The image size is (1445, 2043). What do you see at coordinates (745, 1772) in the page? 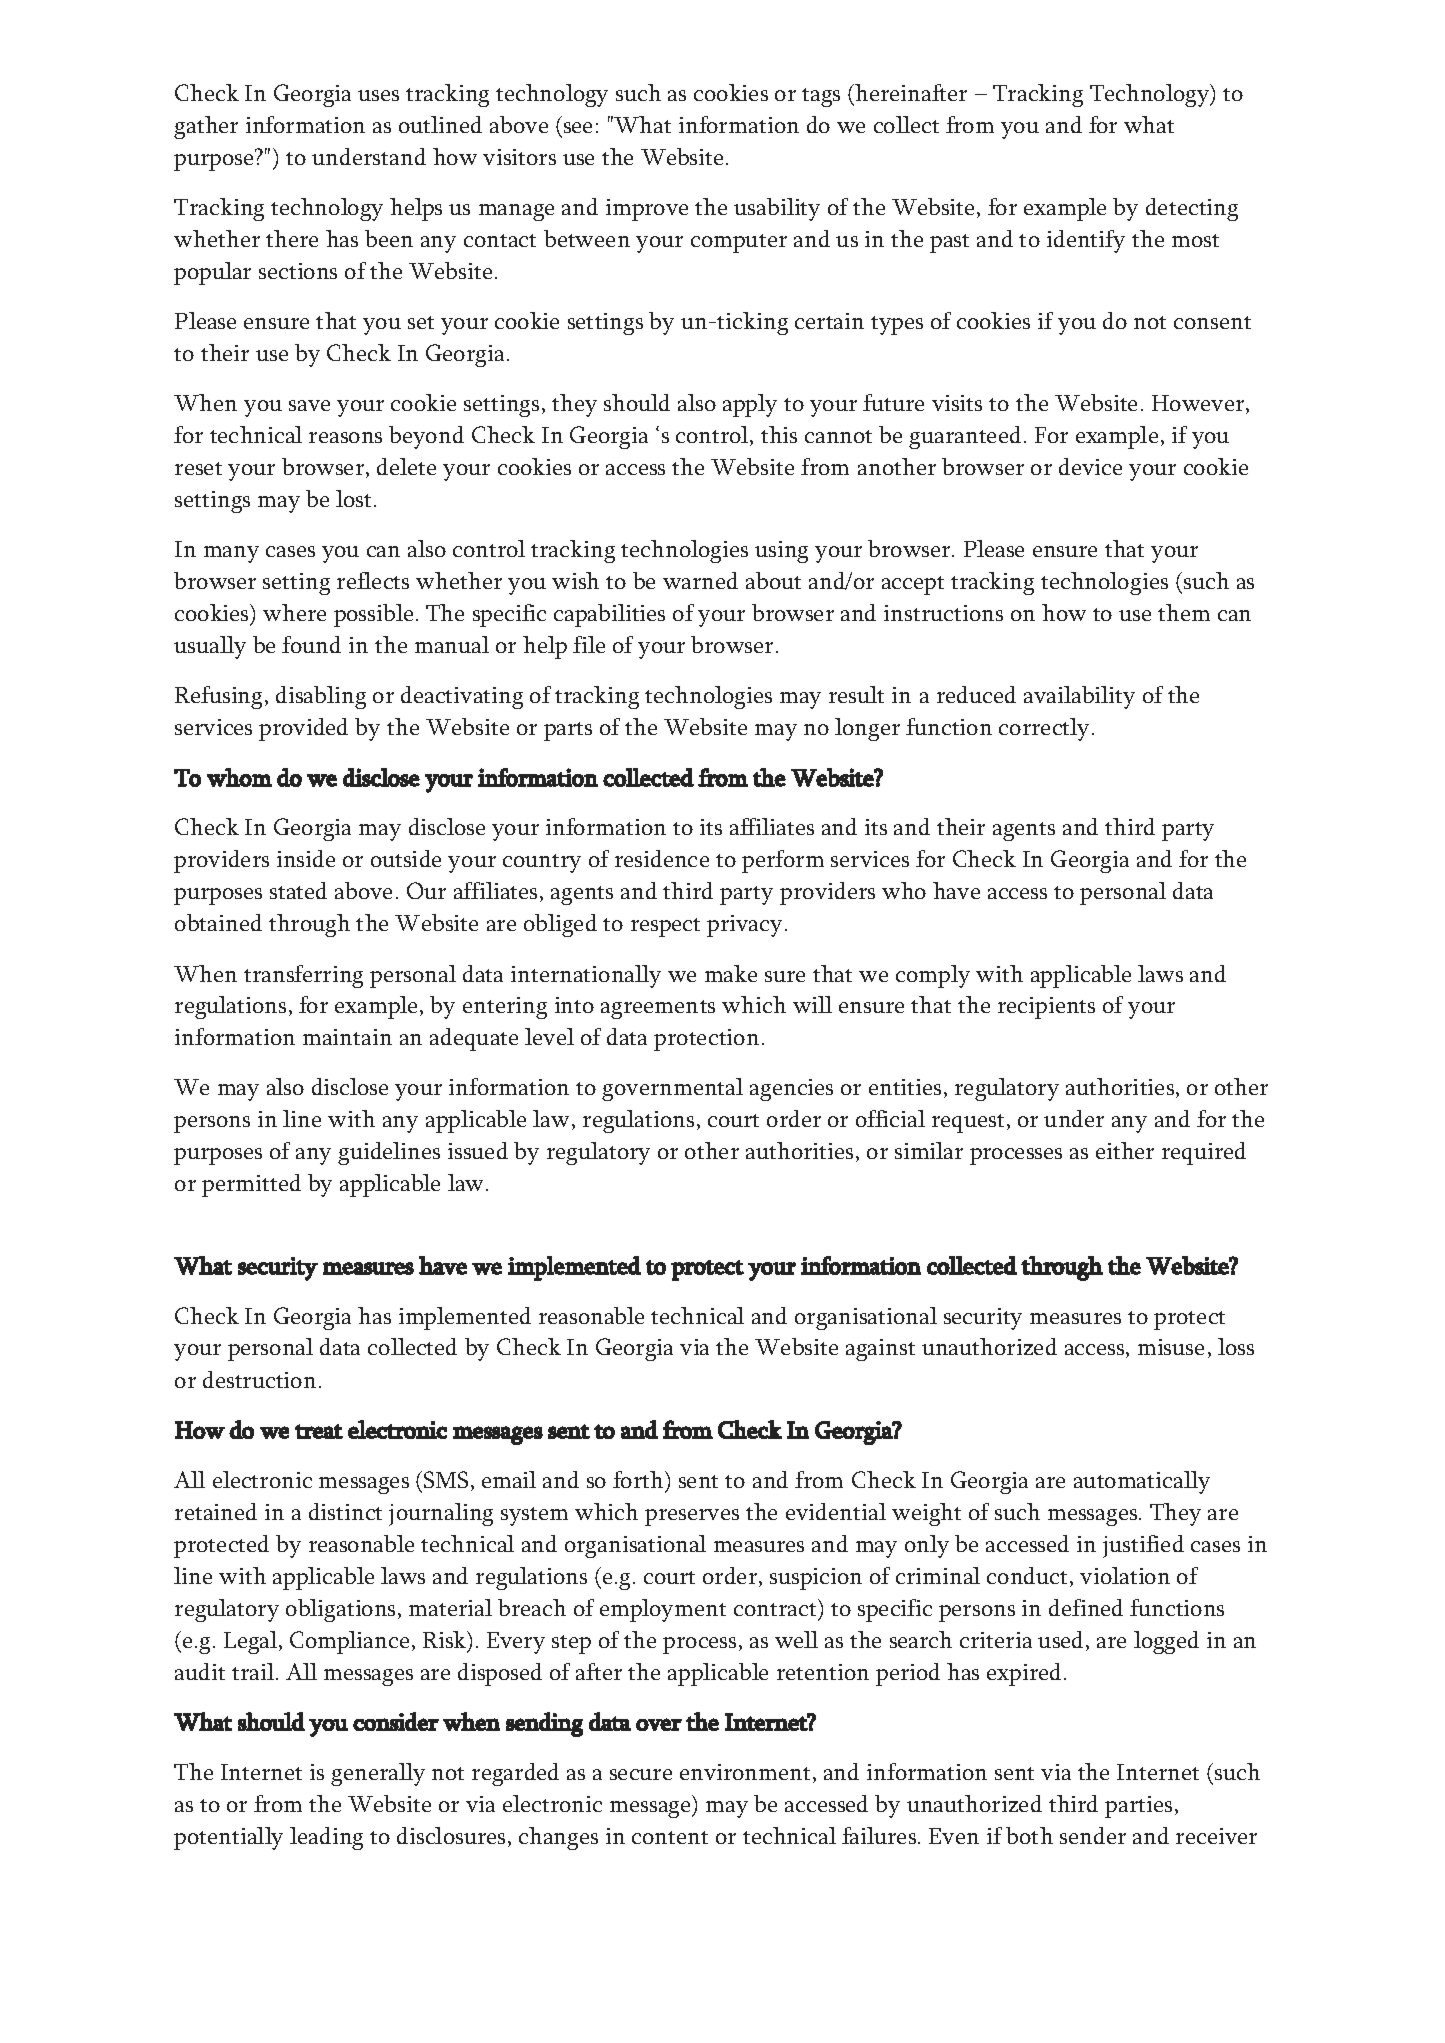
I see `environment` at bounding box center [745, 1772].
